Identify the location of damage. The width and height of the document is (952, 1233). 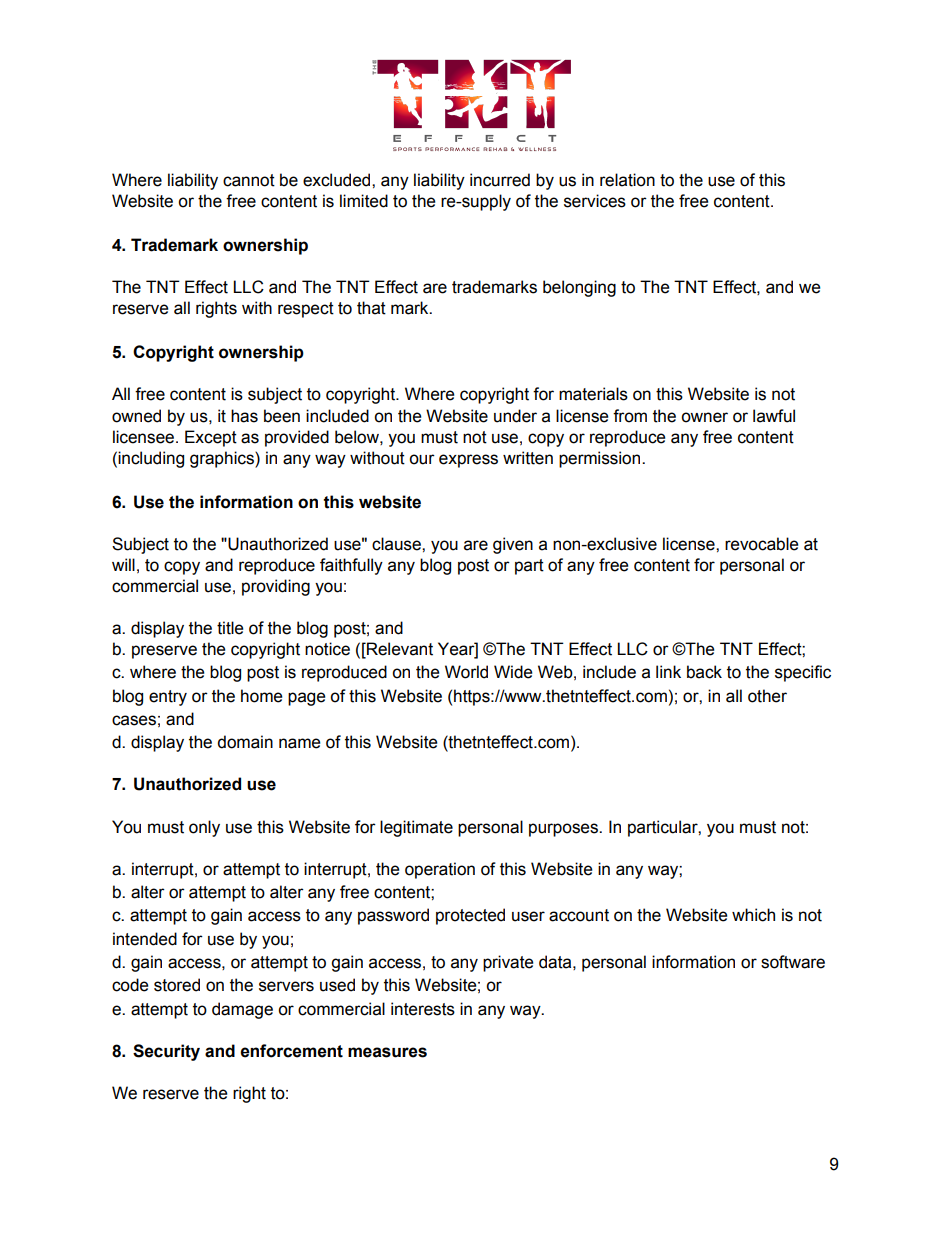
(242, 1010).
